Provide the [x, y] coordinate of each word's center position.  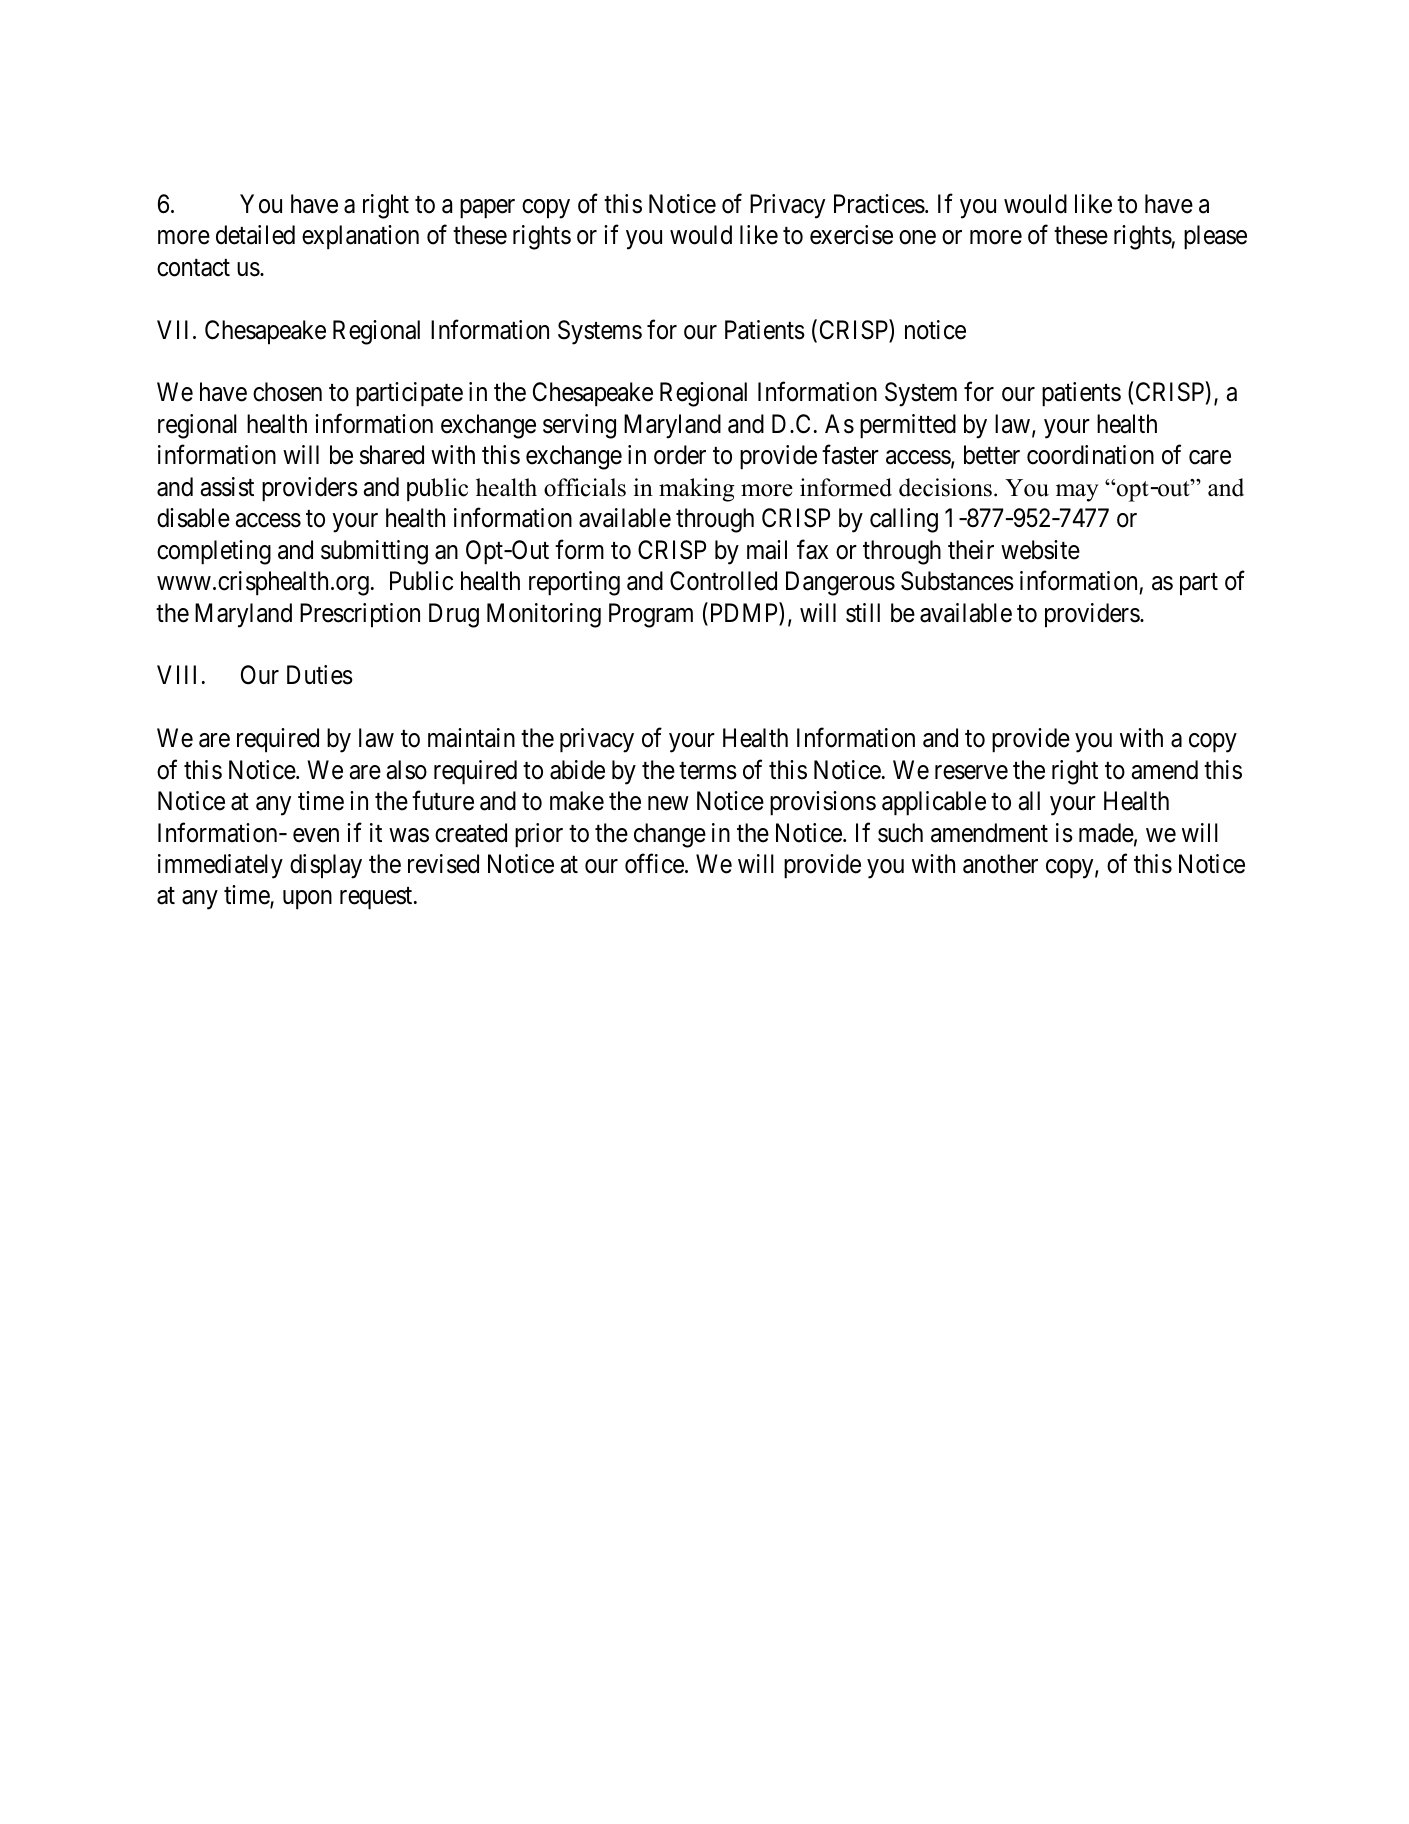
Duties [320, 675]
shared [392, 455]
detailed [255, 235]
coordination [1090, 455]
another [1000, 864]
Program [651, 615]
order [680, 455]
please [1215, 237]
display [326, 866]
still [863, 613]
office [654, 864]
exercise [851, 235]
